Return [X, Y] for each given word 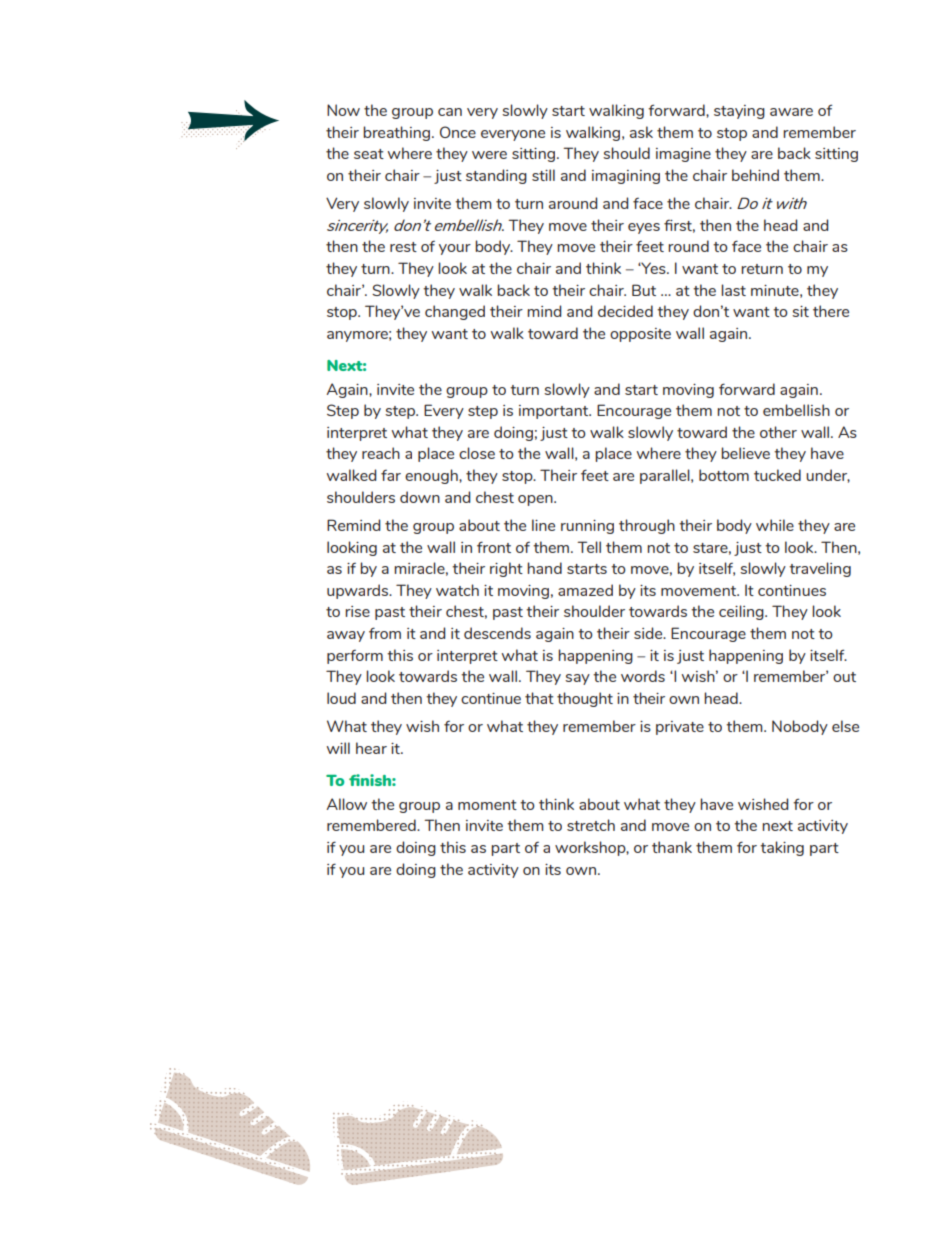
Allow [347, 804]
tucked [777, 475]
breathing [396, 133]
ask [641, 132]
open [536, 500]
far [391, 475]
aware [791, 112]
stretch [591, 825]
